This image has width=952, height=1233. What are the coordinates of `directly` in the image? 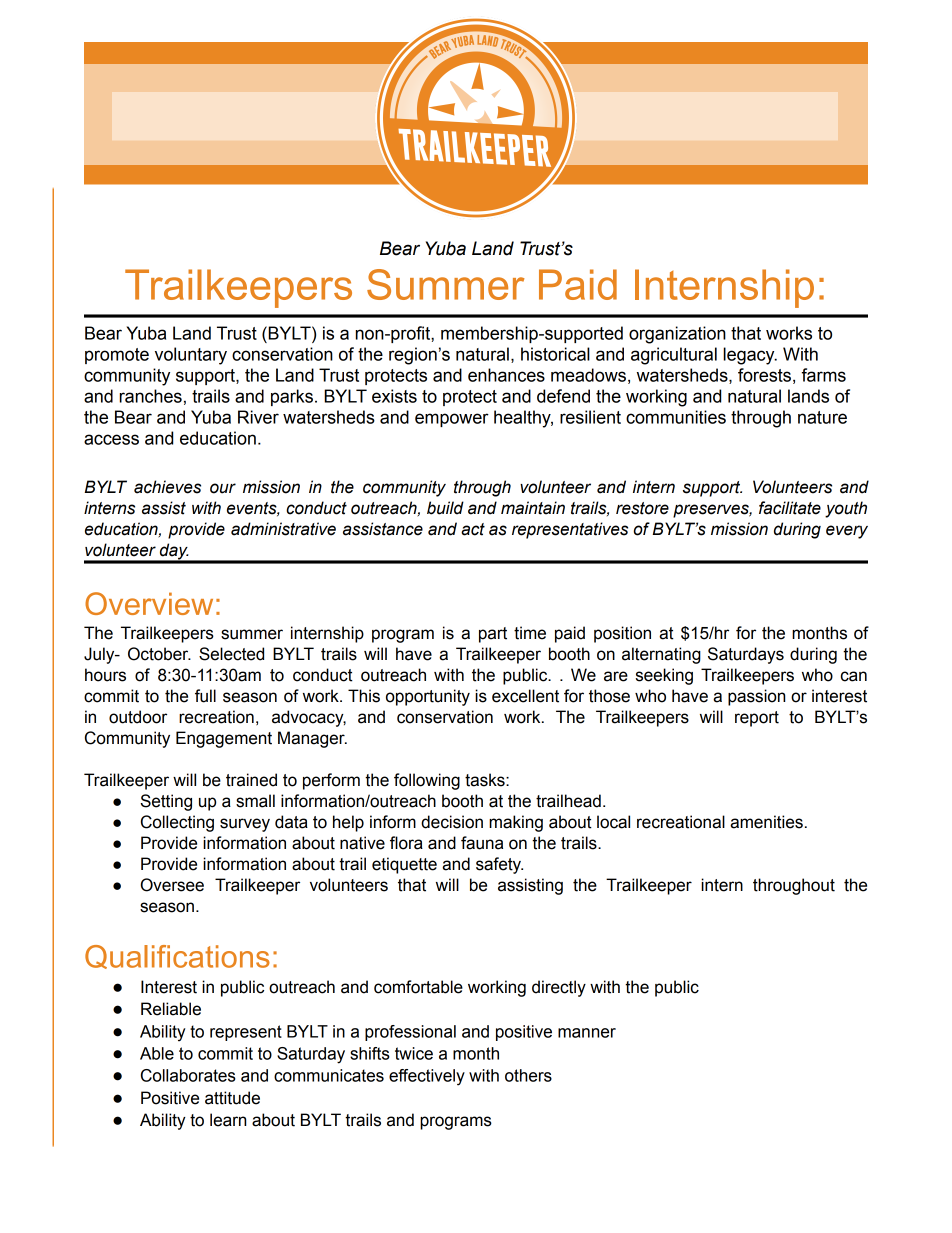 It's located at (559, 988).
